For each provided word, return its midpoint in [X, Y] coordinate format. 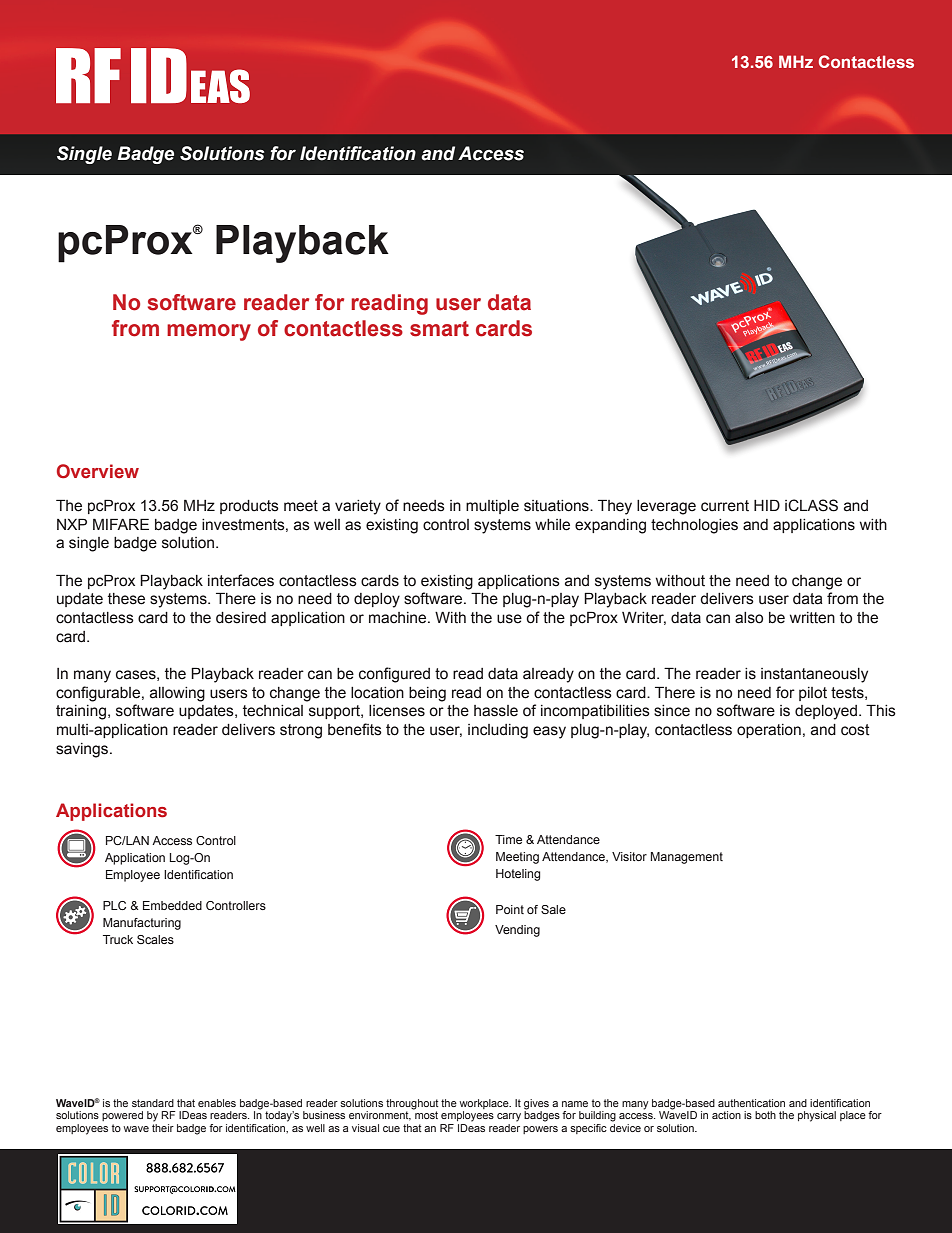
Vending [517, 931]
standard [153, 1103]
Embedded [172, 905]
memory [209, 332]
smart [439, 329]
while [552, 525]
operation [769, 731]
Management [687, 858]
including [498, 731]
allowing [177, 694]
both [765, 1115]
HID [767, 505]
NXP [72, 524]
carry [509, 1117]
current [725, 506]
